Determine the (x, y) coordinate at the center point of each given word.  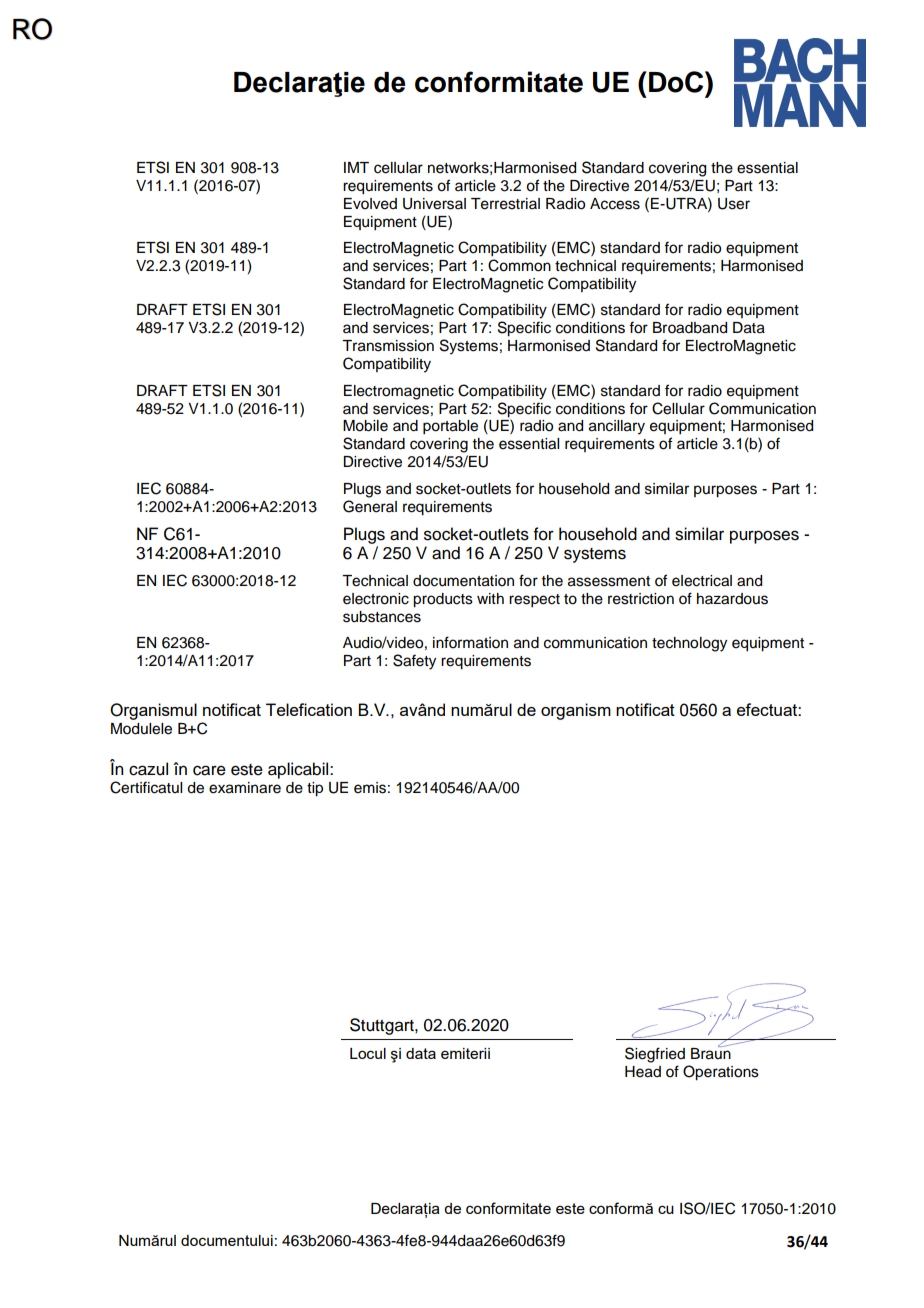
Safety (414, 662)
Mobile (365, 426)
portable (450, 427)
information (470, 642)
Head (643, 1072)
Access (615, 204)
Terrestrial (505, 204)
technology (689, 644)
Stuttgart (383, 1026)
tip (315, 789)
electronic (376, 599)
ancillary (617, 427)
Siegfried (655, 1055)
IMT (356, 167)
